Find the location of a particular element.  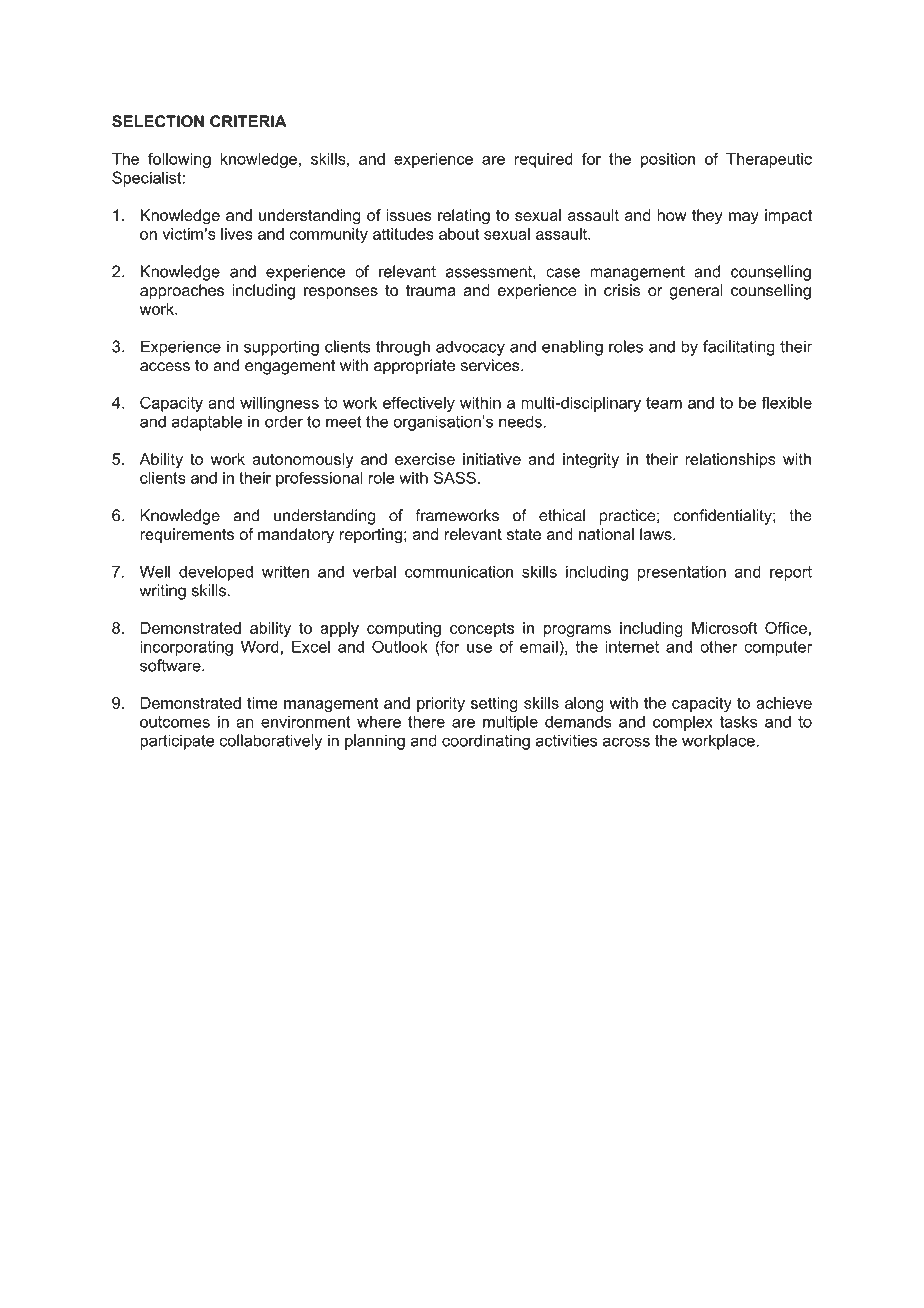

services is located at coordinates (491, 365).
